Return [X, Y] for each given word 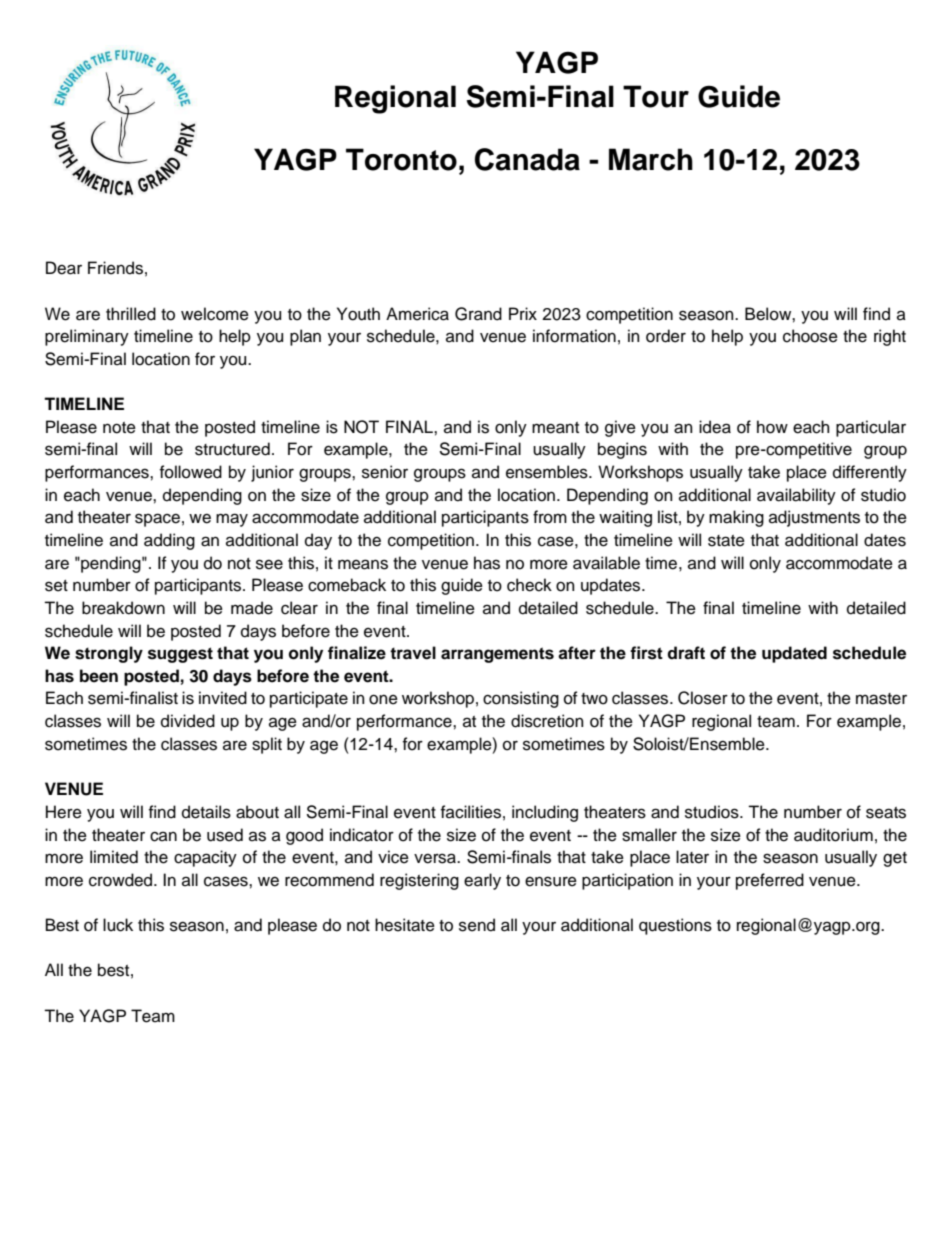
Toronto [401, 159]
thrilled [131, 314]
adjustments [814, 518]
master [881, 699]
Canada [527, 159]
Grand [478, 314]
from [550, 517]
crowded [122, 880]
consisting [521, 699]
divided [188, 721]
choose [810, 336]
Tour [656, 96]
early [482, 881]
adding [169, 541]
